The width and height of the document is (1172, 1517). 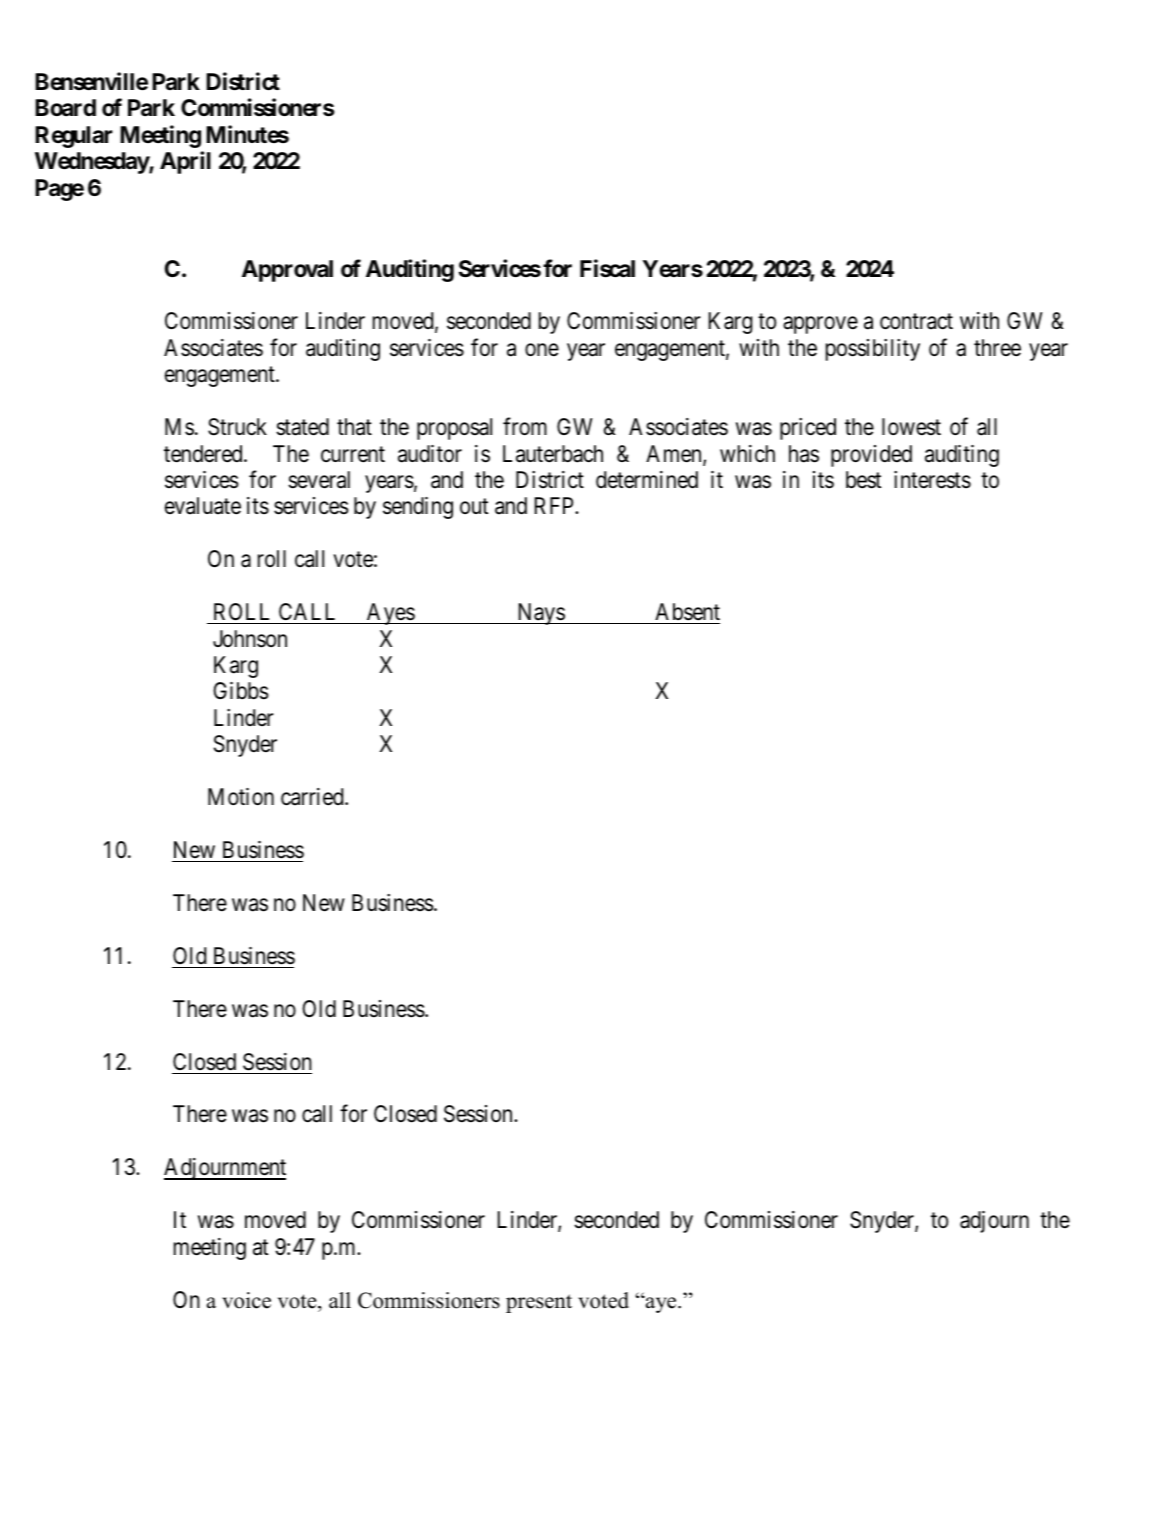 What do you see at coordinates (539, 1303) in the document?
I see `present` at bounding box center [539, 1303].
